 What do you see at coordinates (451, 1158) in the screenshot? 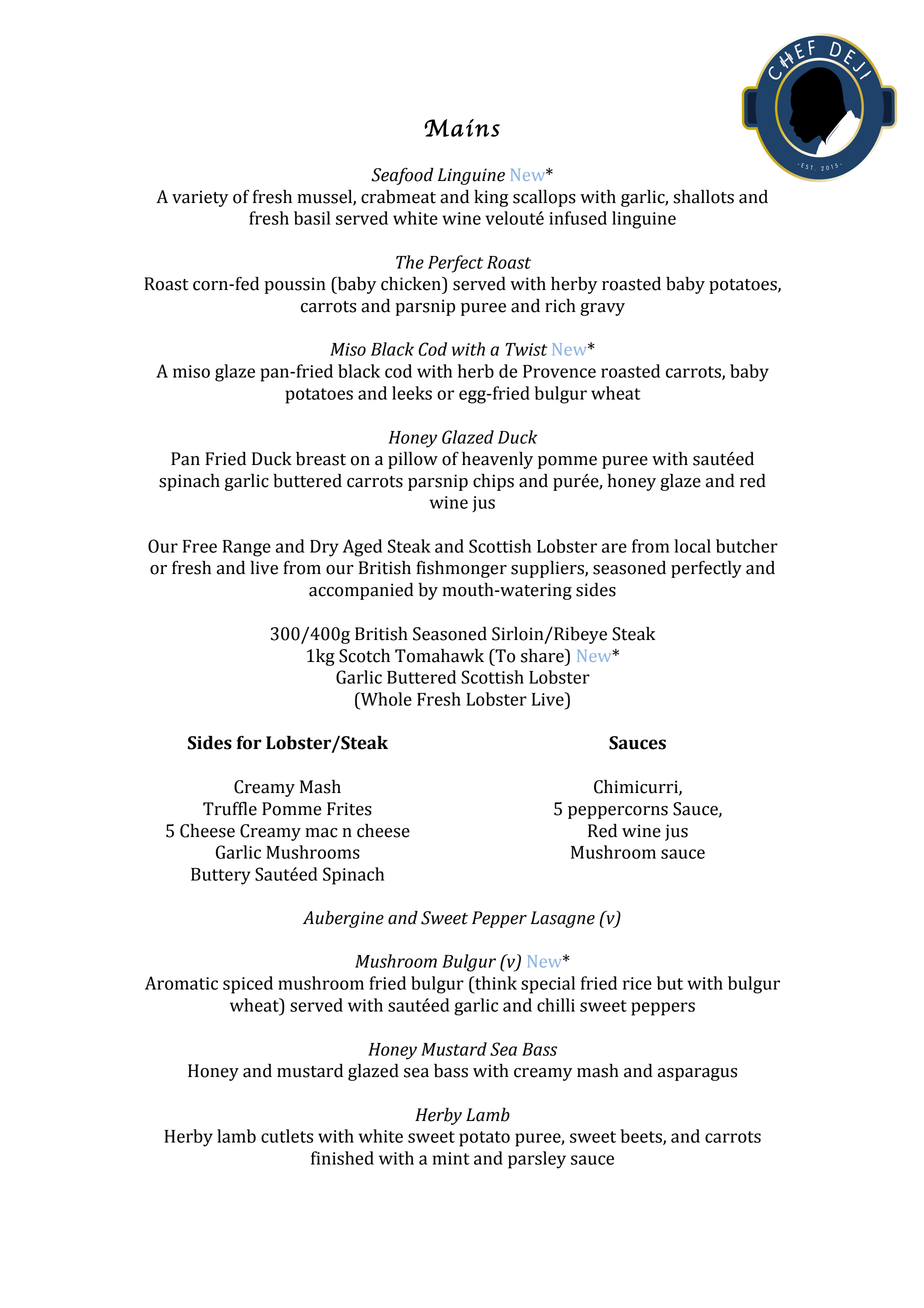
I see `mint` at bounding box center [451, 1158].
